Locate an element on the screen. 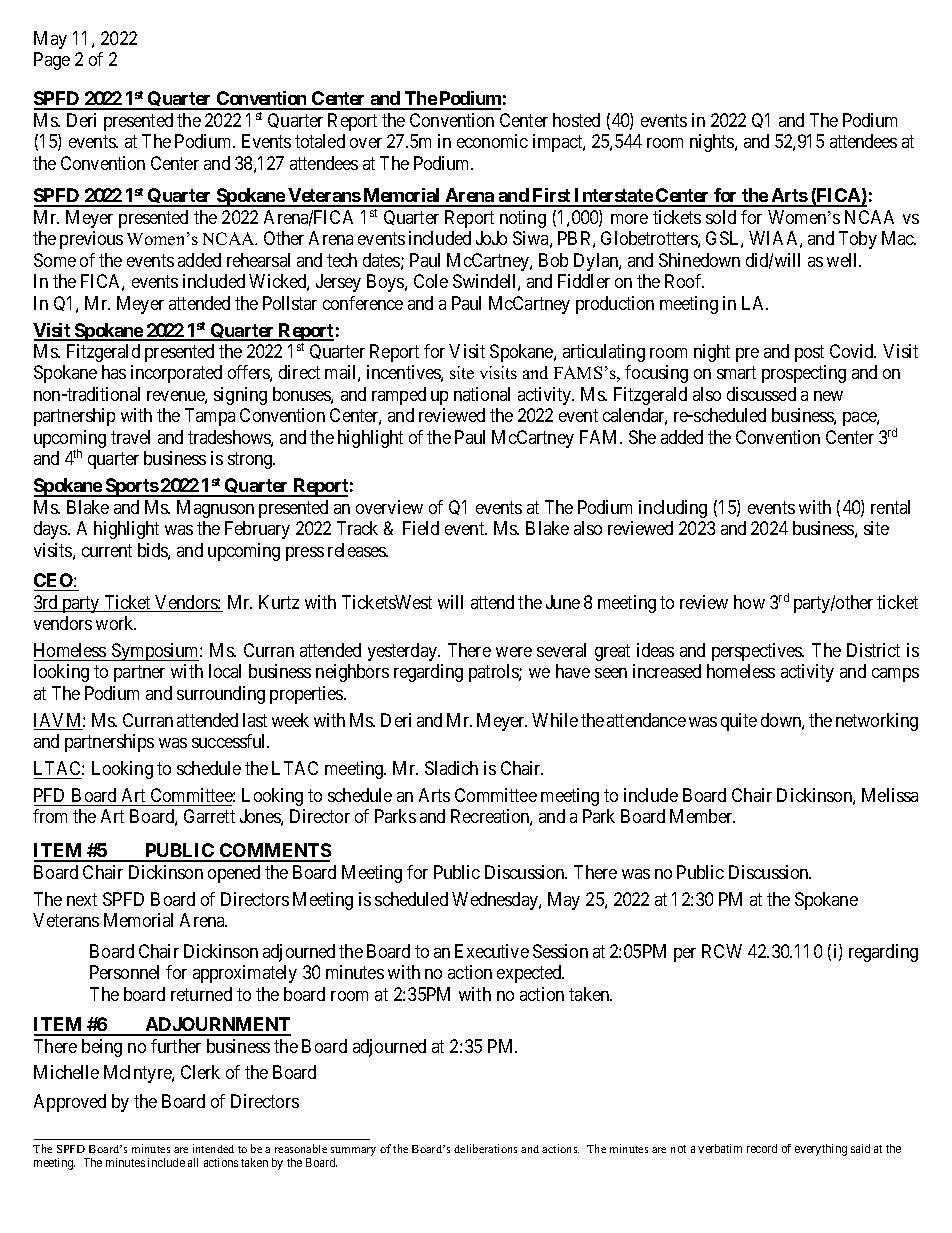  Melissa is located at coordinates (890, 795).
